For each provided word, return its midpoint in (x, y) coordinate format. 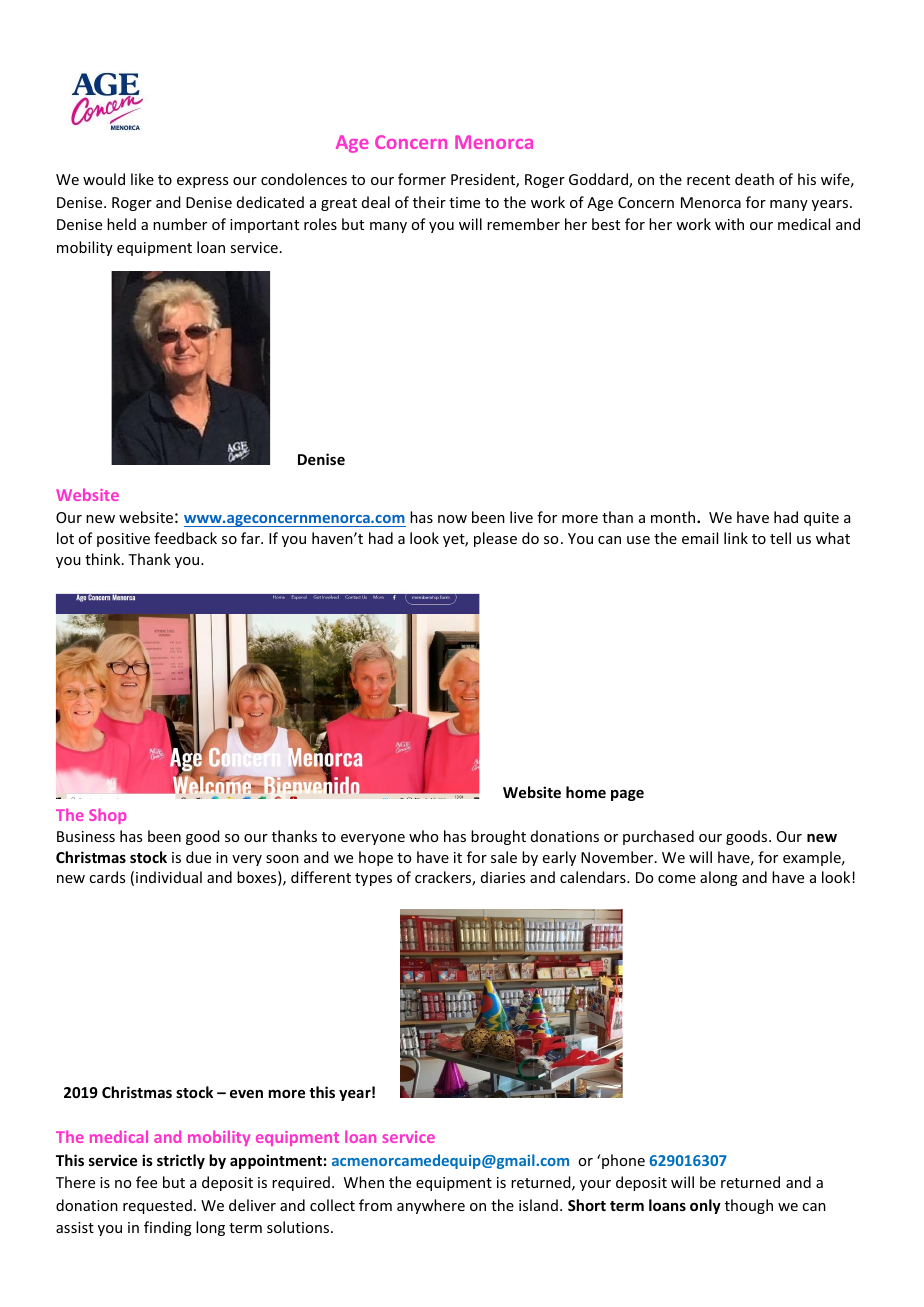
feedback (185, 538)
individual (169, 877)
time (464, 202)
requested (157, 1206)
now (452, 519)
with (729, 224)
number (180, 224)
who (423, 836)
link (736, 538)
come (677, 879)
